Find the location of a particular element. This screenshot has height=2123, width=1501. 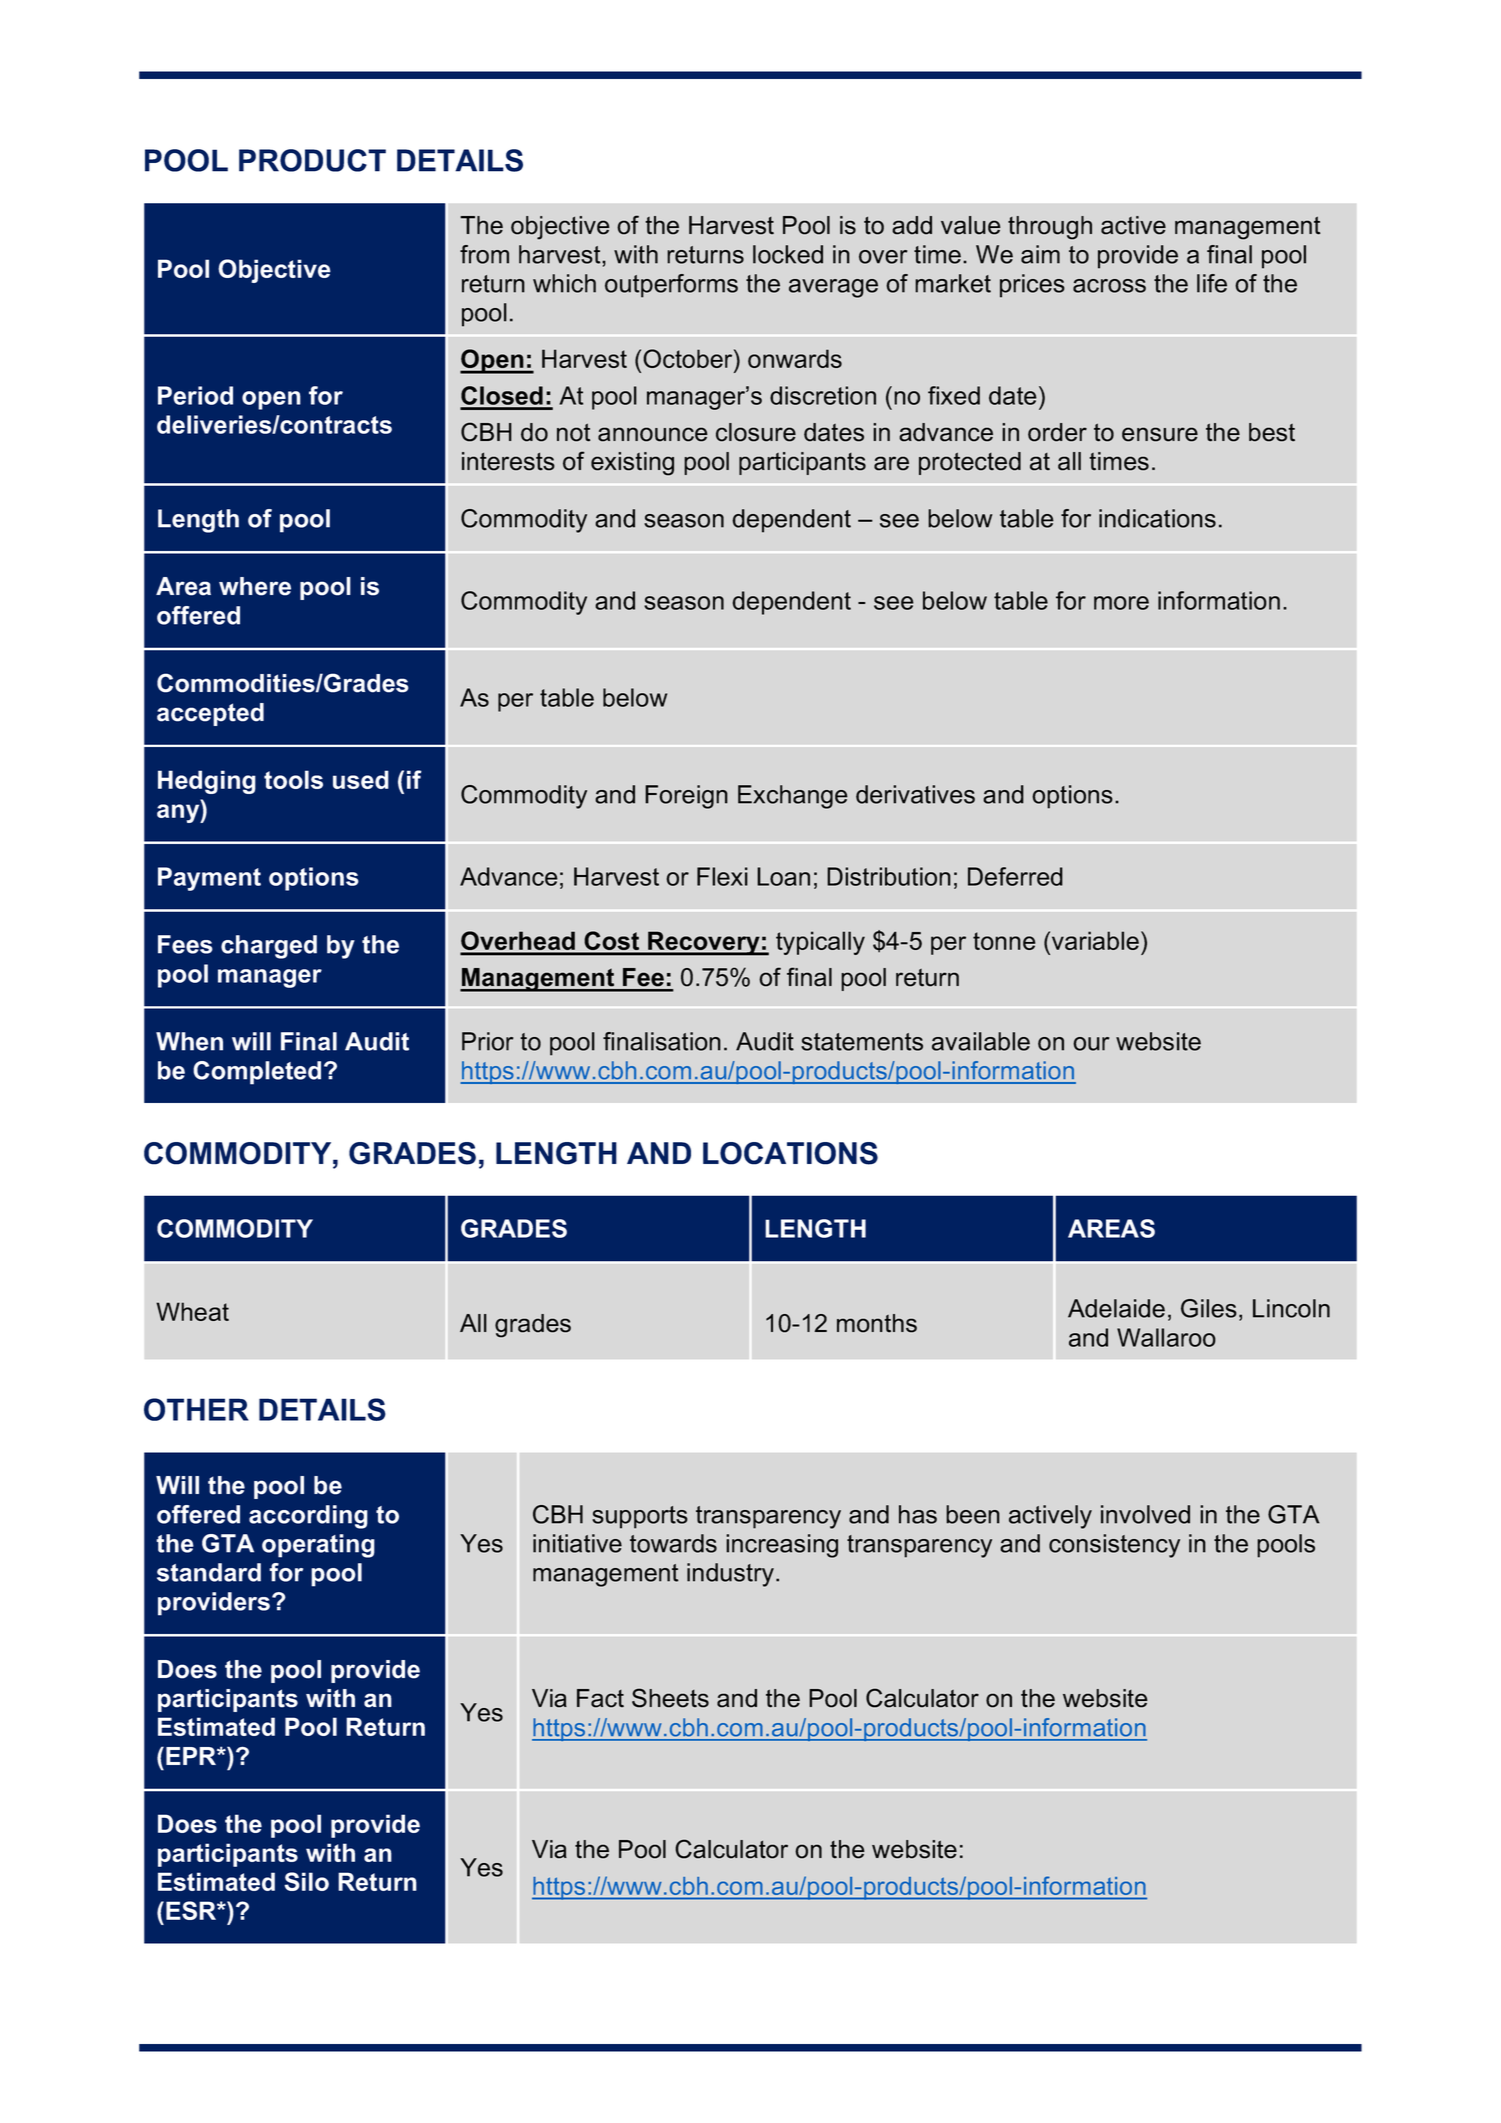

locked is located at coordinates (788, 254).
